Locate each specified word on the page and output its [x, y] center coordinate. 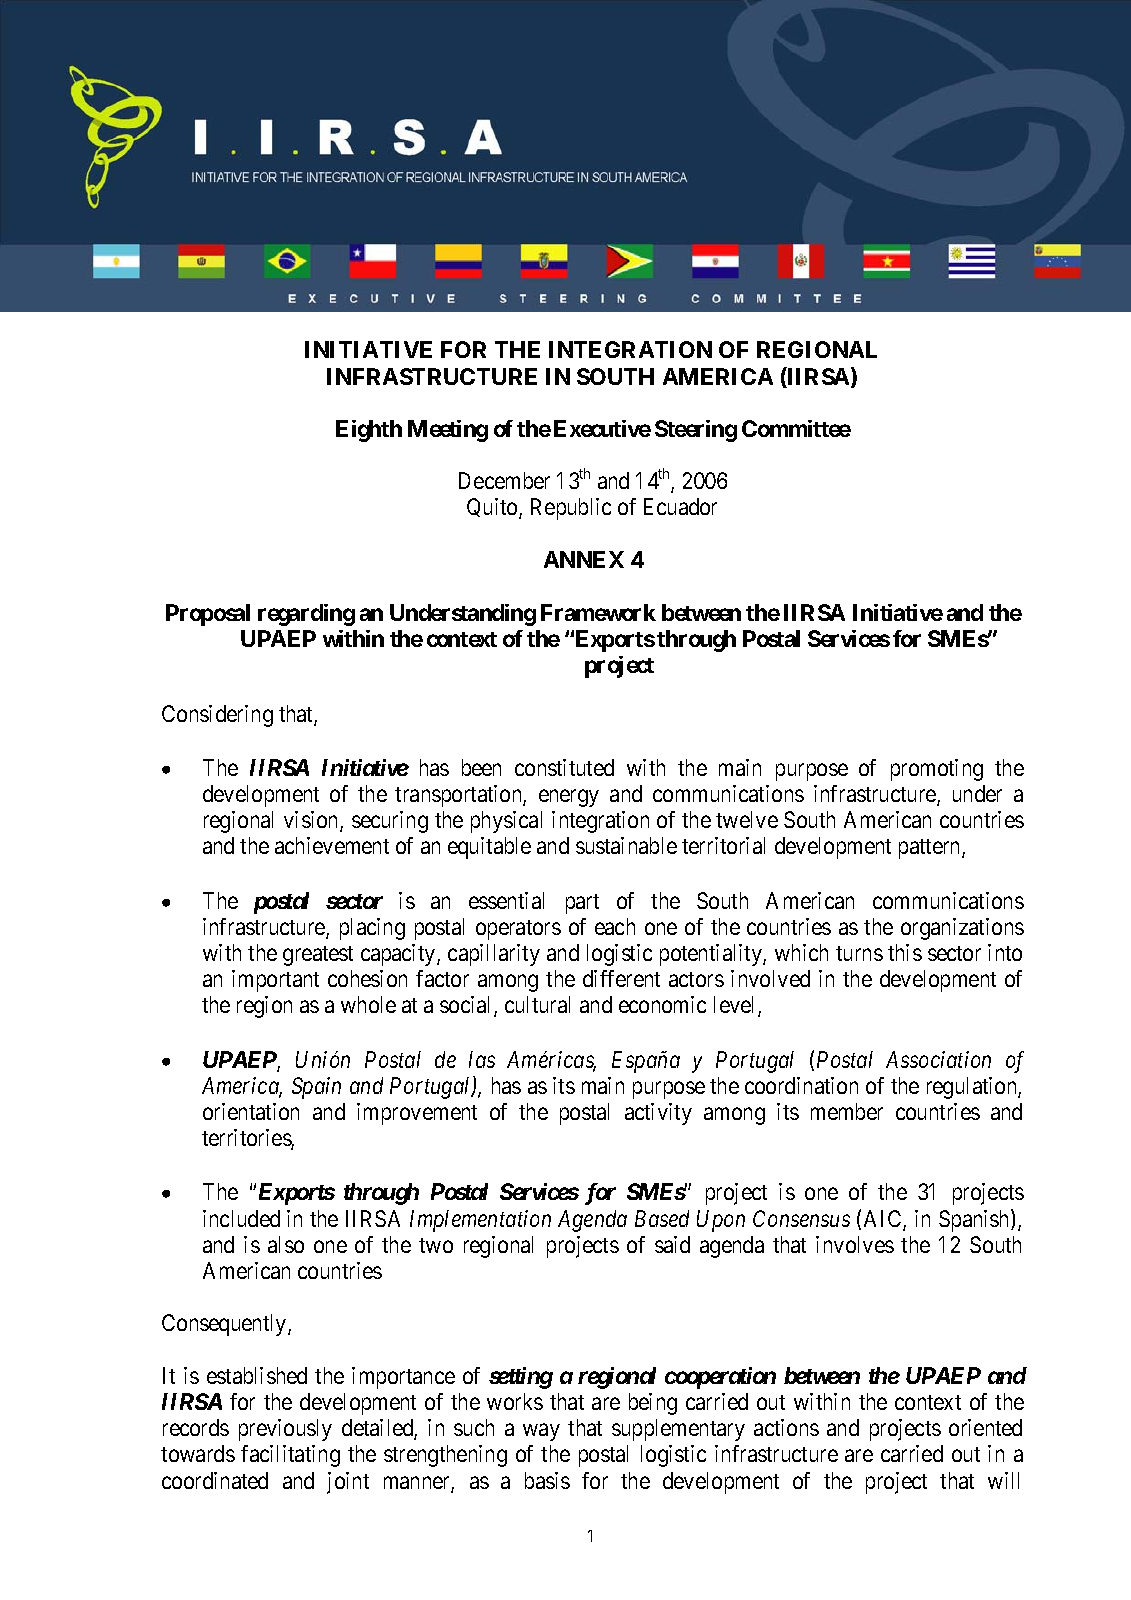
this [905, 952]
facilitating [290, 1456]
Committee [796, 428]
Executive [602, 428]
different [621, 978]
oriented [985, 1427]
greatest [318, 956]
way [541, 1432]
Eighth [369, 431]
